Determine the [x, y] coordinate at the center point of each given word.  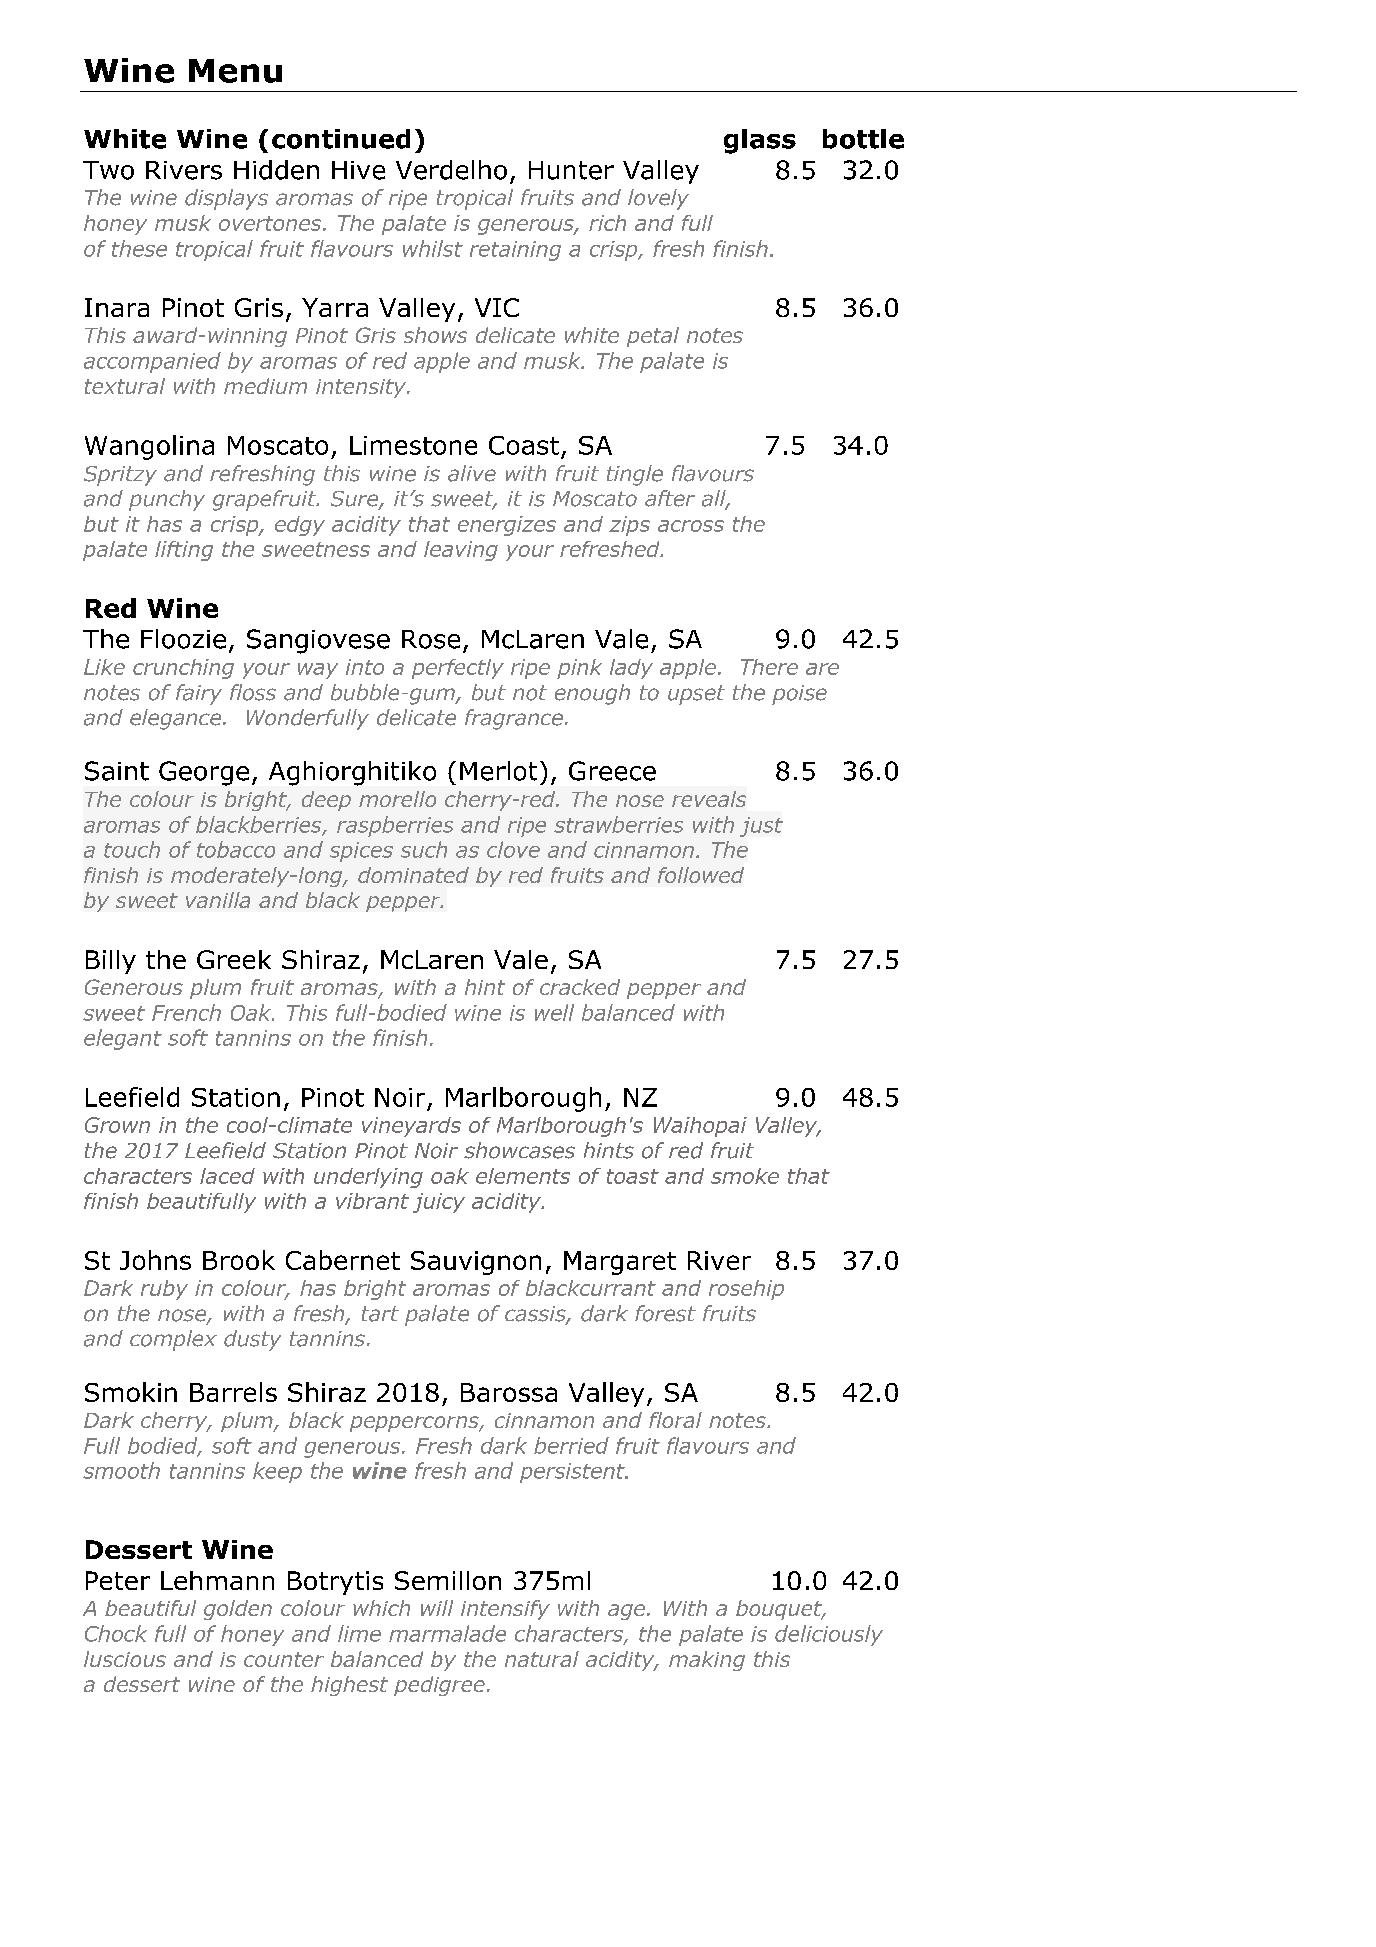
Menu [235, 71]
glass [760, 141]
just [761, 827]
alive [472, 473]
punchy [167, 500]
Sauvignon [476, 1263]
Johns [155, 1260]
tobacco [236, 849]
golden [238, 1610]
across [691, 526]
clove [513, 849]
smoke [745, 1176]
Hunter [571, 170]
